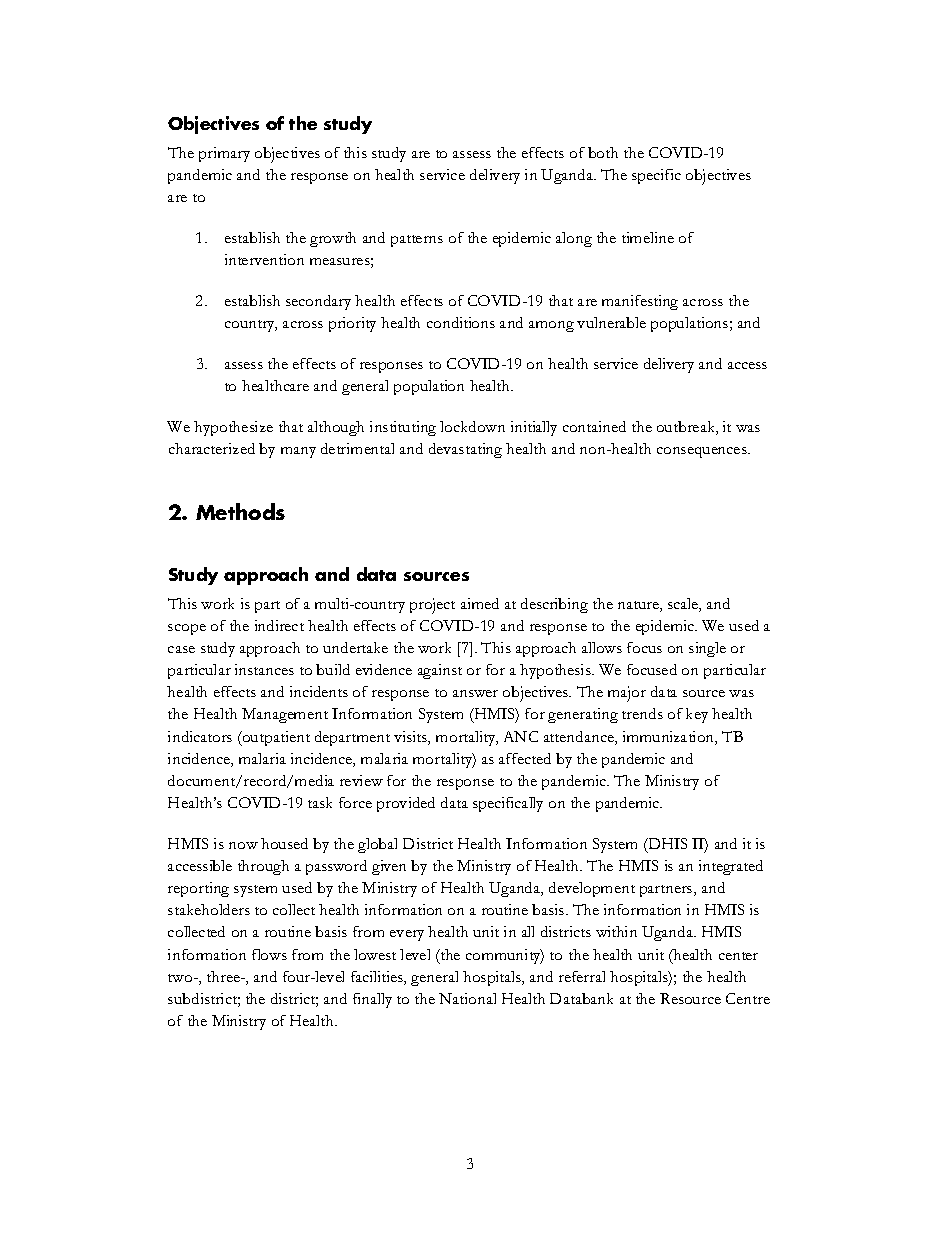  I want to click on National, so click(467, 998).
